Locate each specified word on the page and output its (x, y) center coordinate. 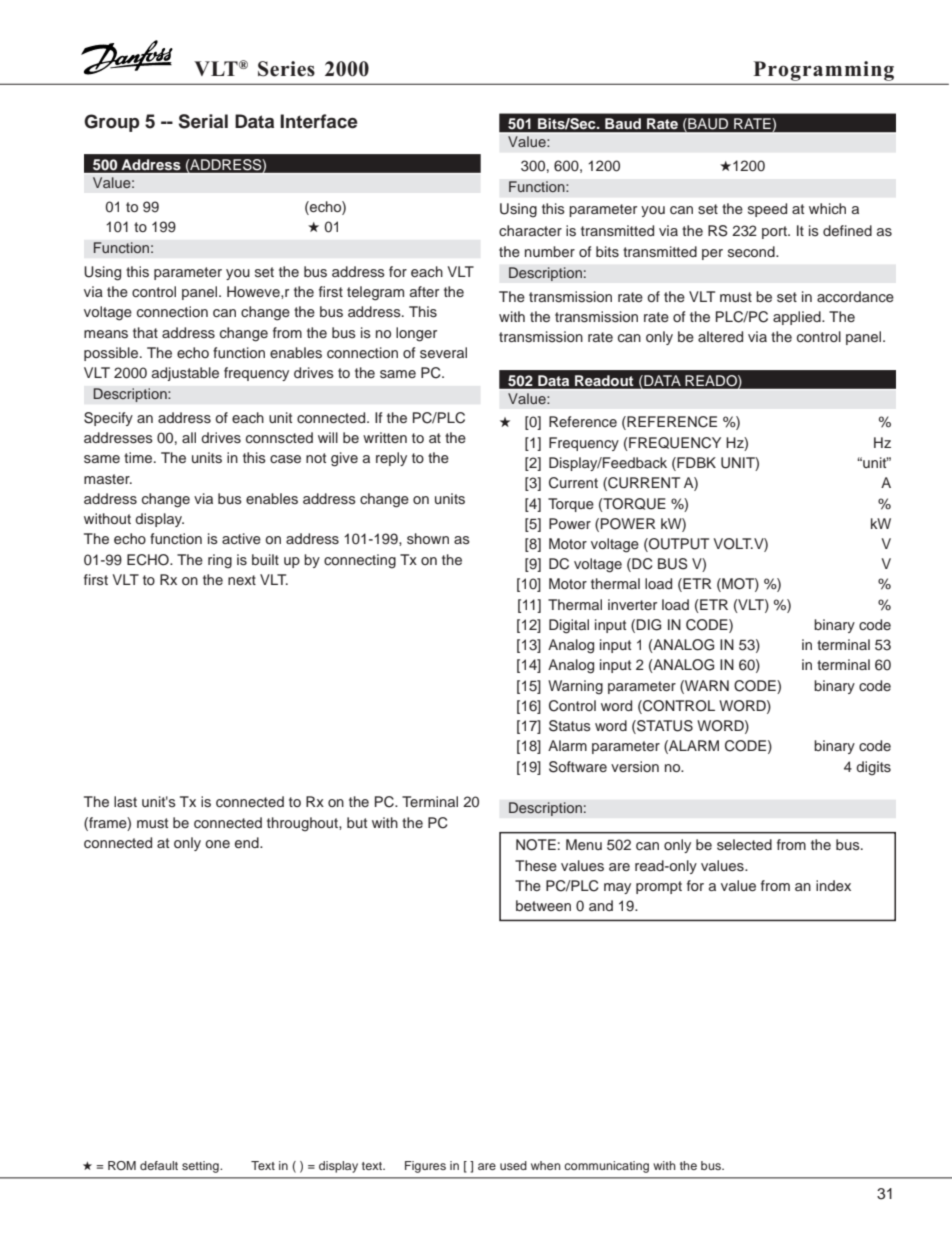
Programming (824, 71)
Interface (319, 121)
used (513, 1165)
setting (201, 1167)
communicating (606, 1167)
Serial (203, 121)
